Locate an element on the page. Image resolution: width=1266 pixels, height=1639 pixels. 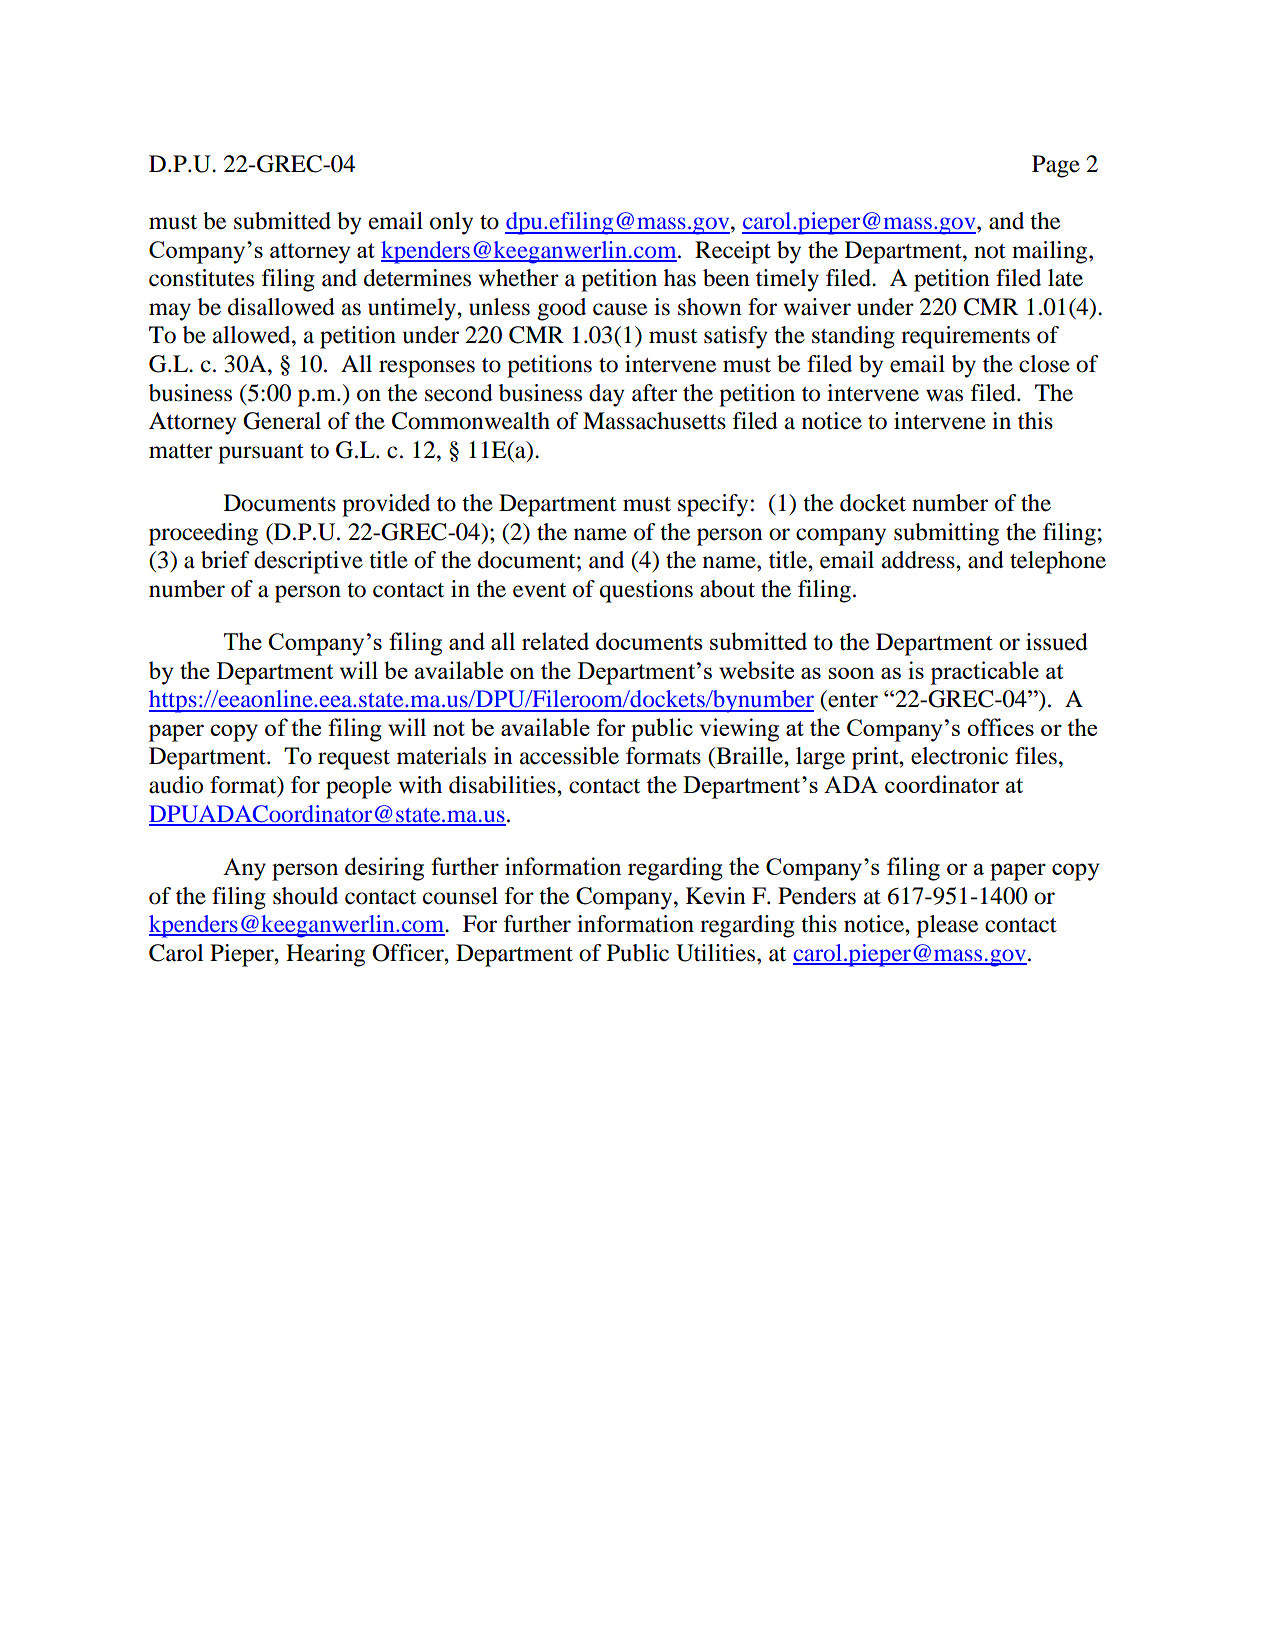
descriptive is located at coordinates (308, 562).
